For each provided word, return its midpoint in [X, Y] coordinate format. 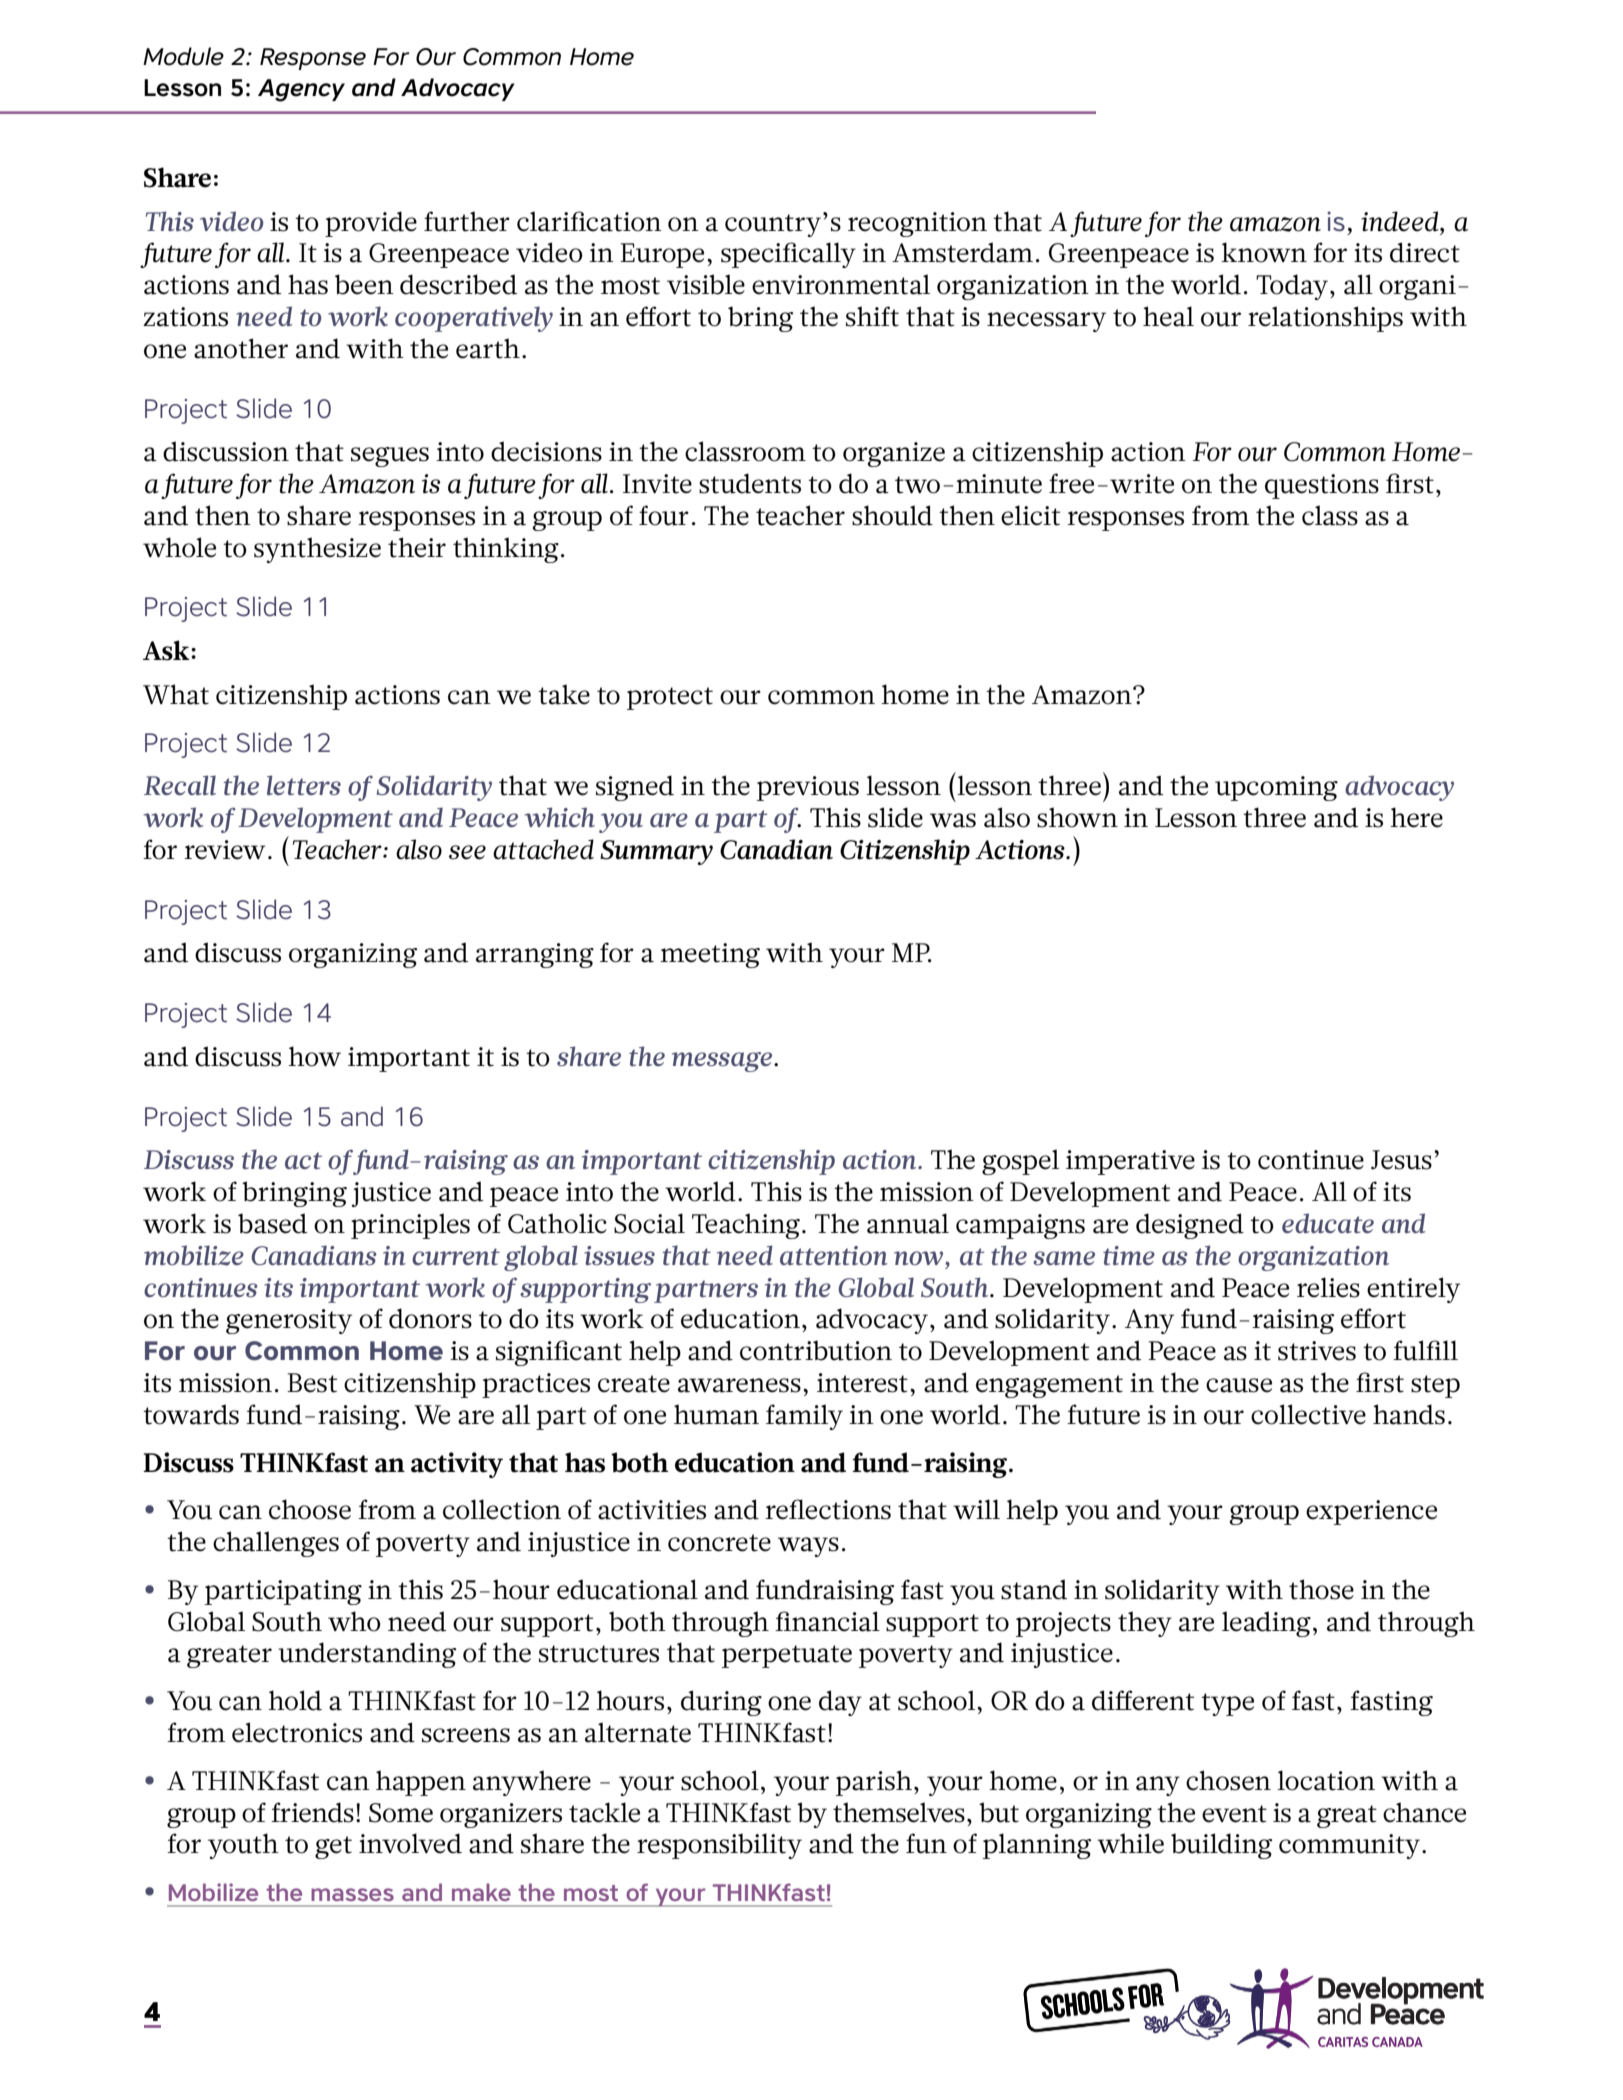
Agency [301, 90]
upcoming [1276, 788]
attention [834, 1255]
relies [1328, 1287]
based [272, 1223]
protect [670, 698]
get [333, 1847]
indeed [1401, 221]
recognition [917, 224]
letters [304, 785]
